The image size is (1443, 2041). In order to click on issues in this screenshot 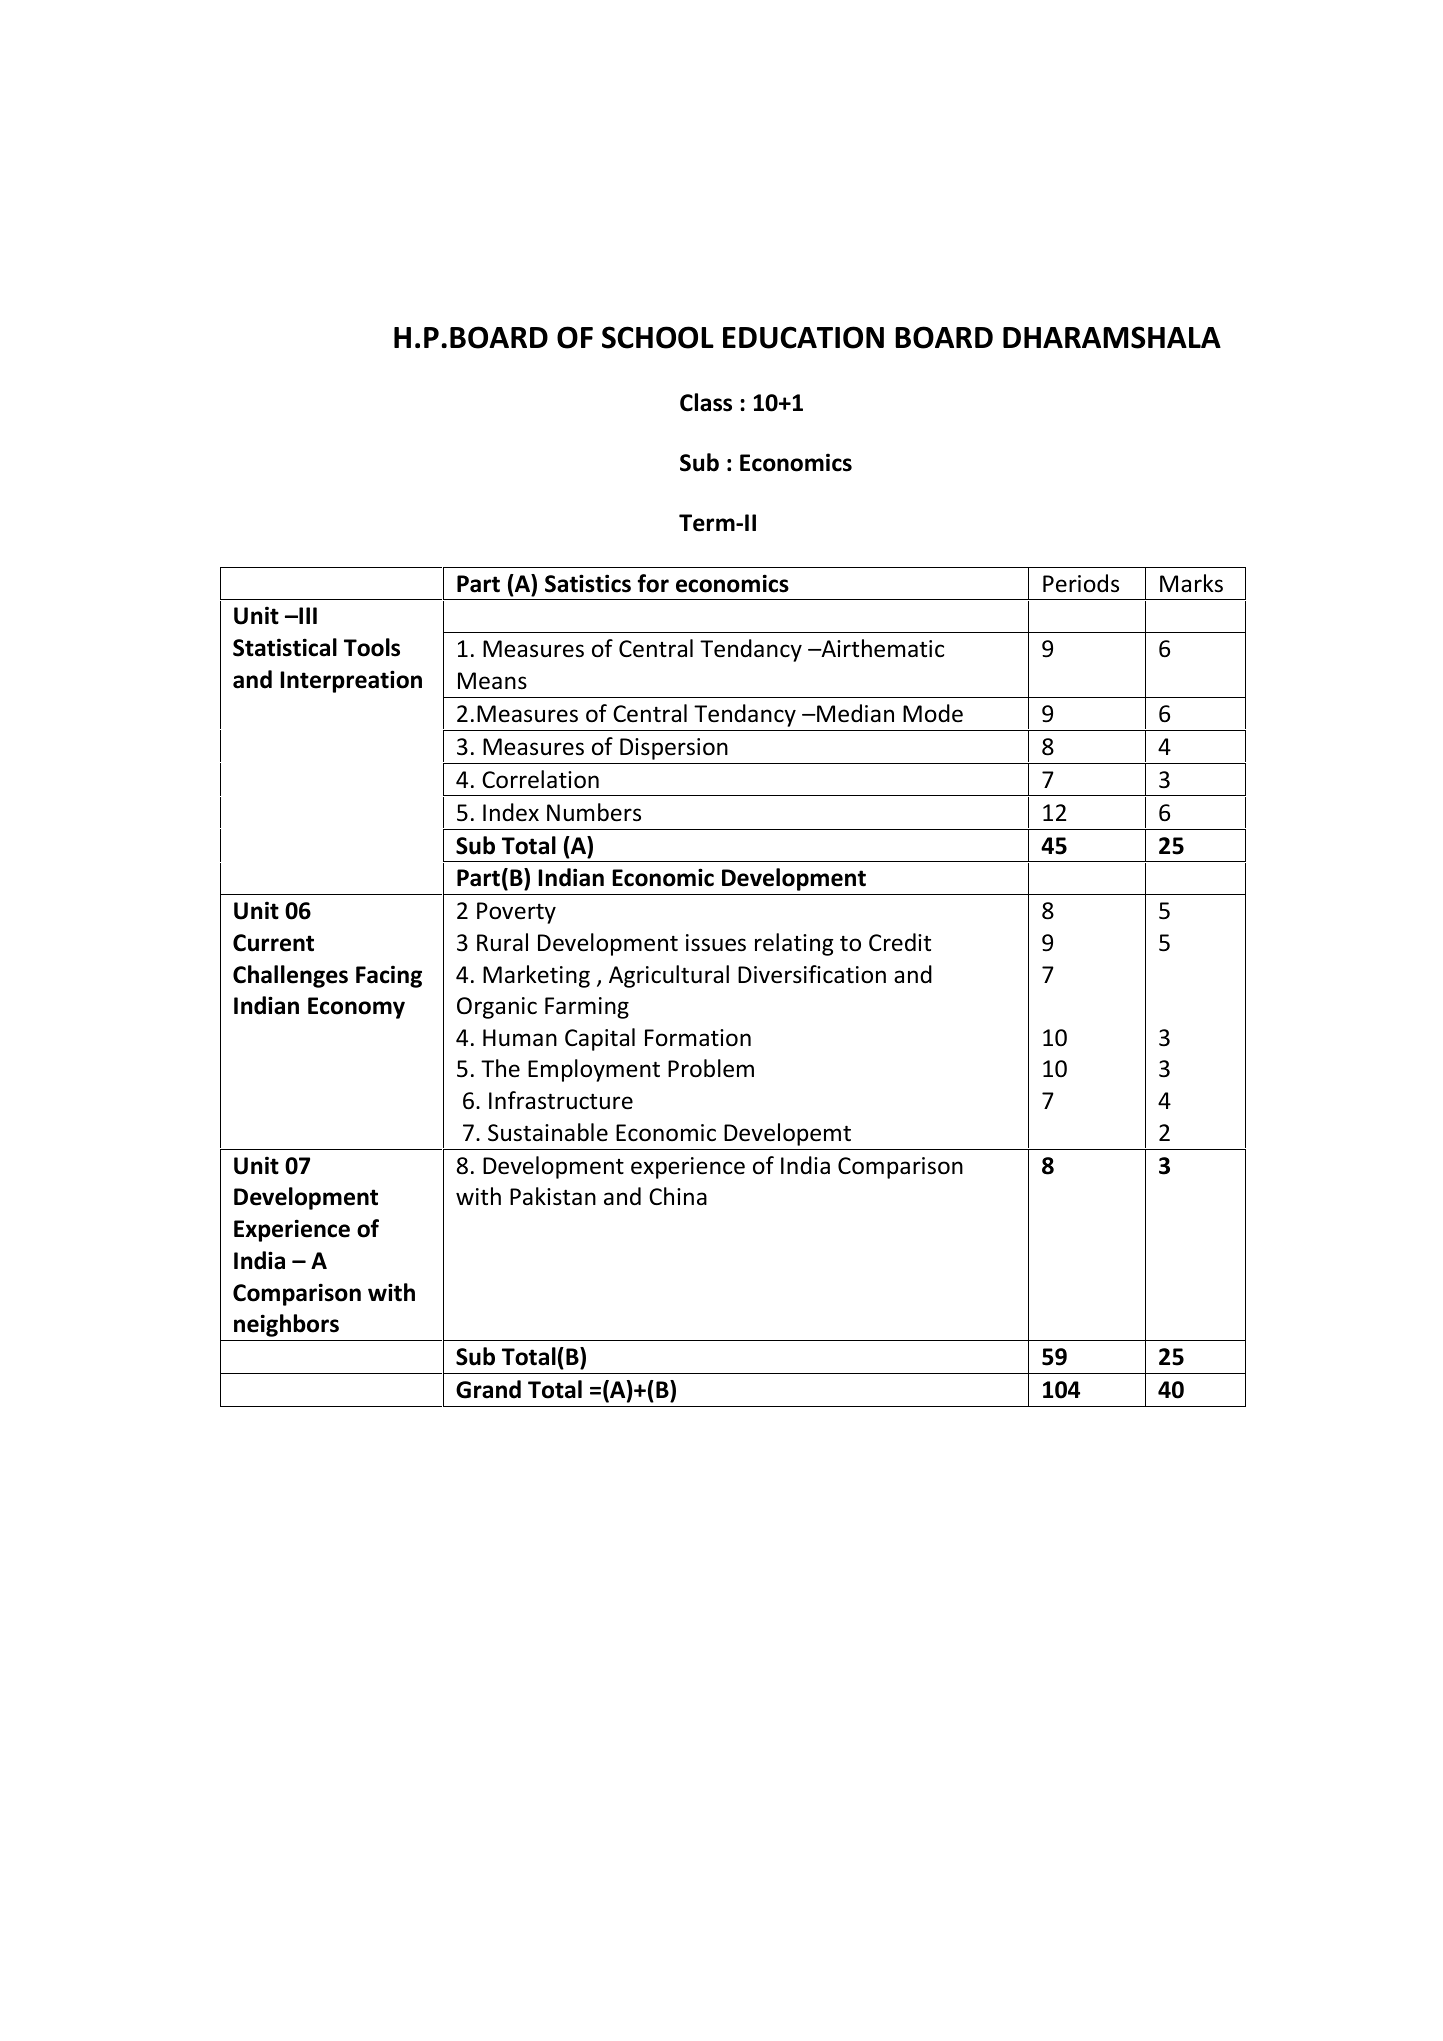, I will do `click(716, 943)`.
